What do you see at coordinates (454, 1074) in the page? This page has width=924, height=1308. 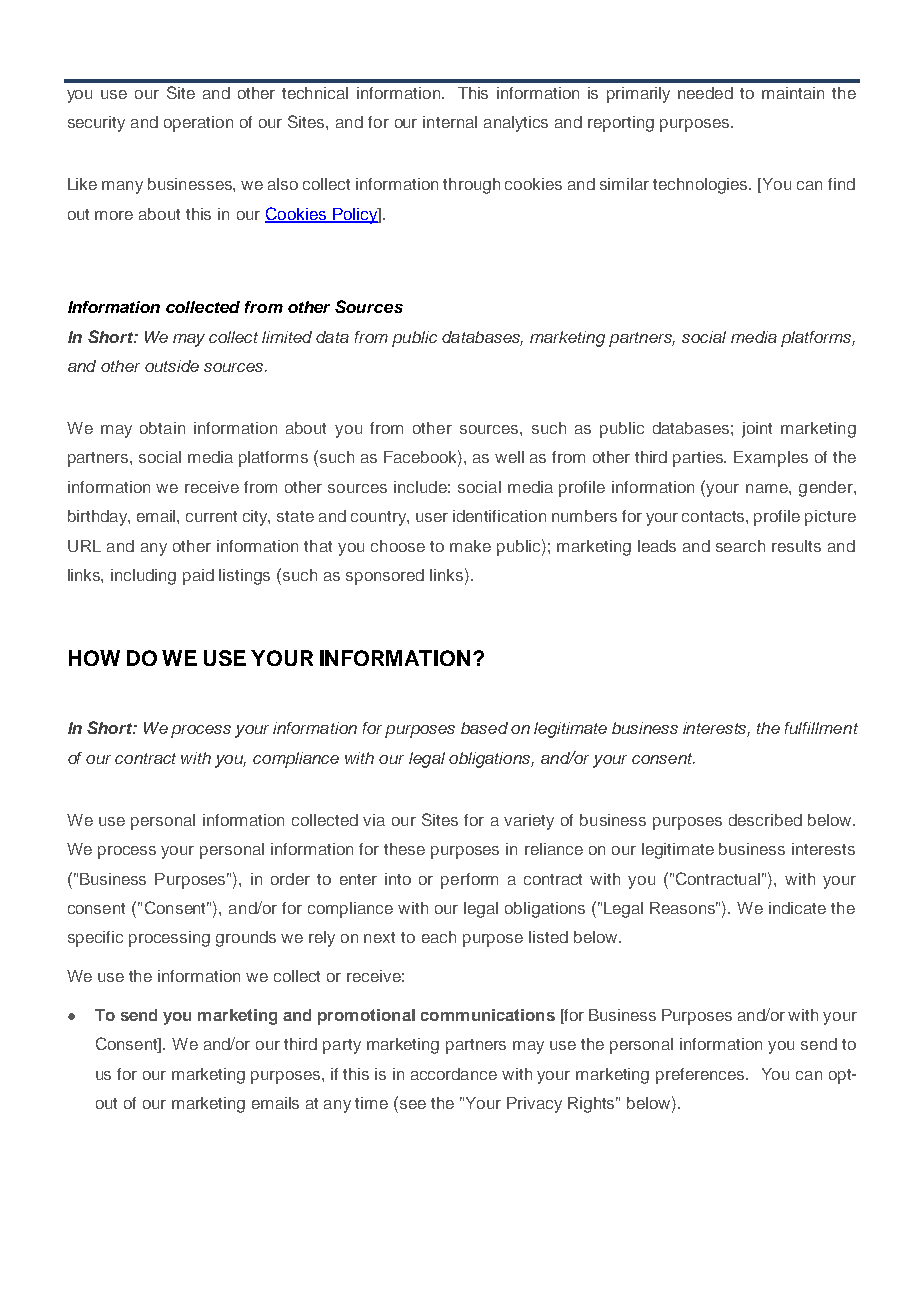 I see `accordance` at bounding box center [454, 1074].
